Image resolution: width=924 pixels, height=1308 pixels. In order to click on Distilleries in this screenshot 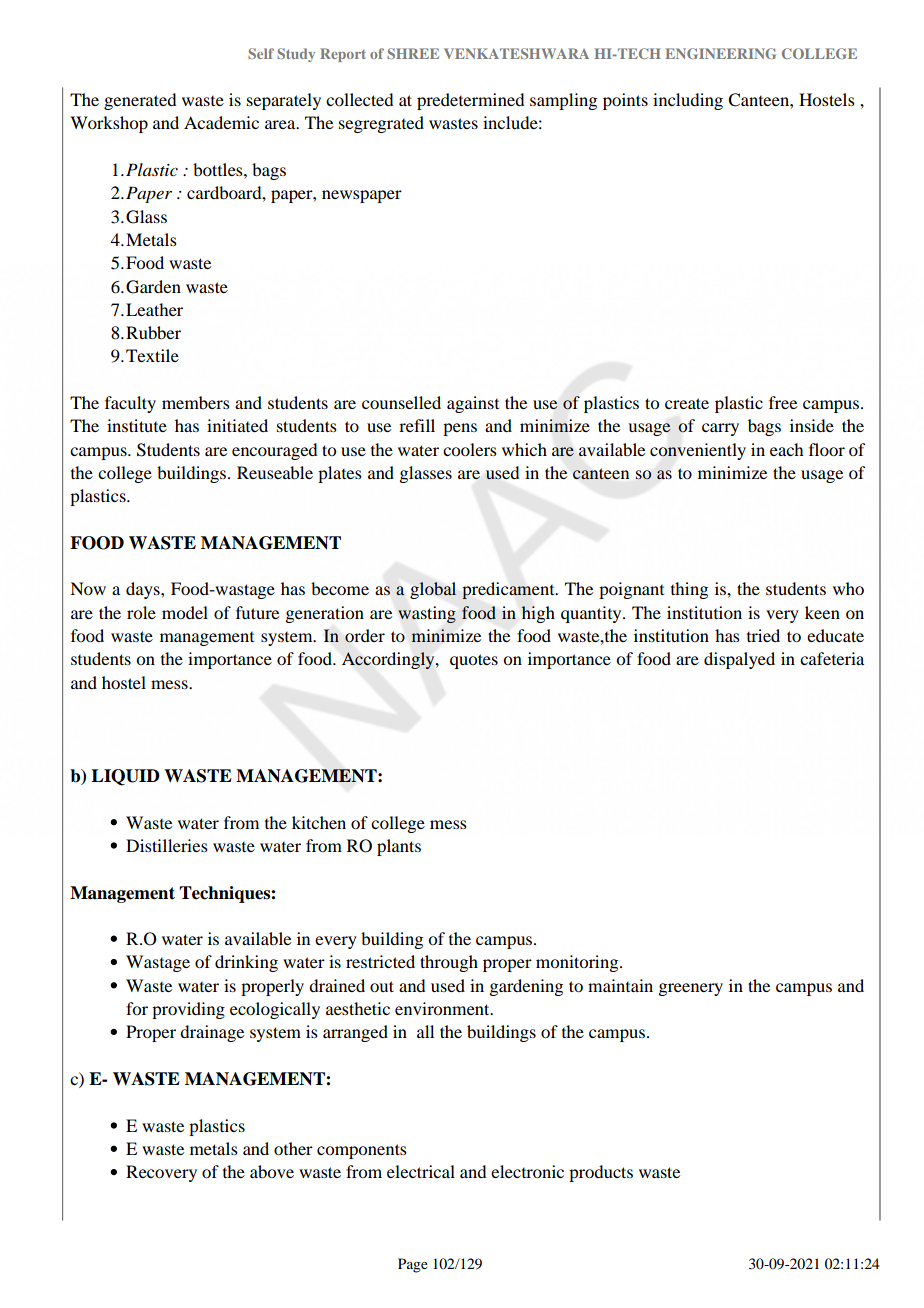, I will do `click(167, 845)`.
